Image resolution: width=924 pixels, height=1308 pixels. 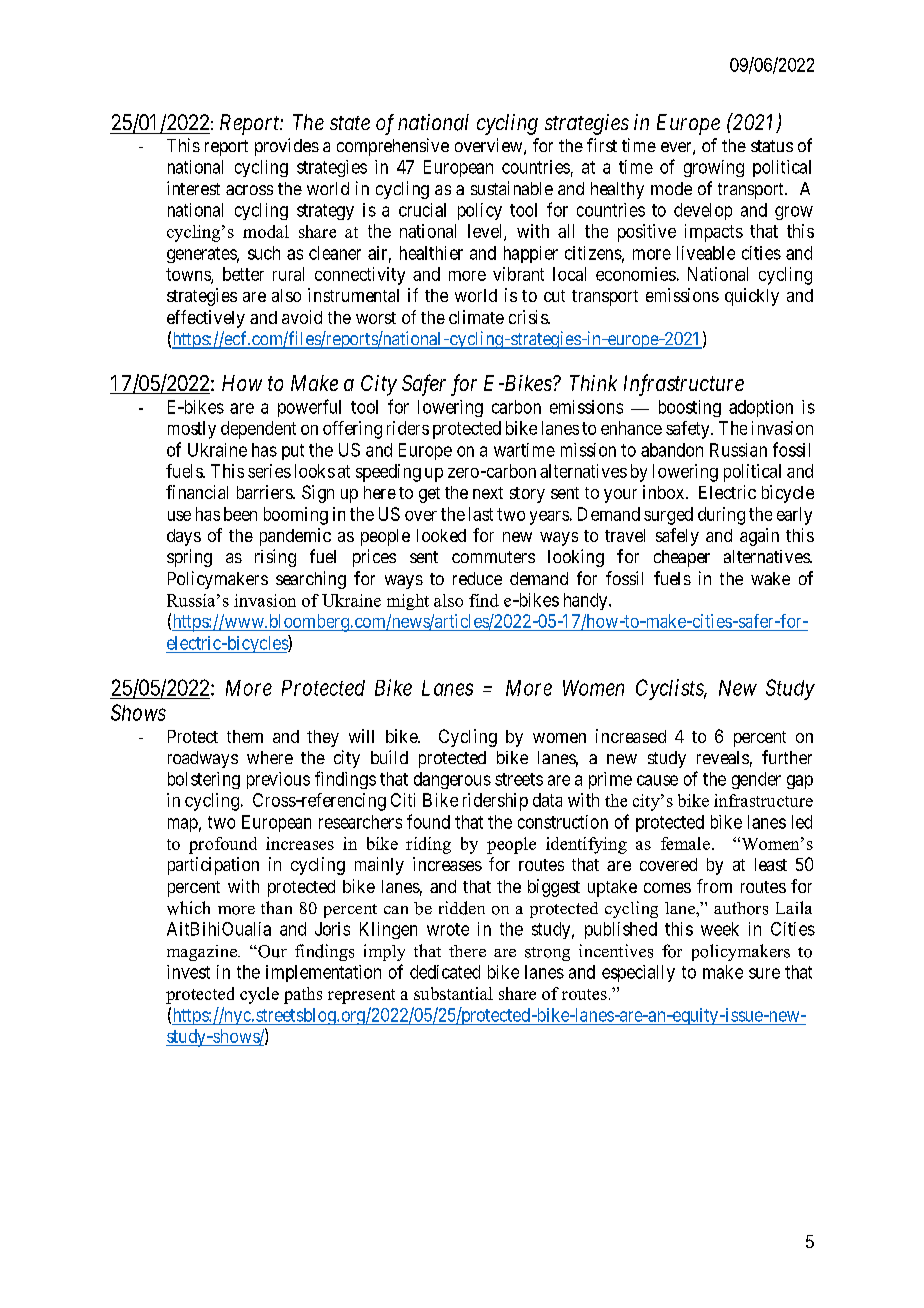 What do you see at coordinates (303, 995) in the screenshot?
I see `paths` at bounding box center [303, 995].
